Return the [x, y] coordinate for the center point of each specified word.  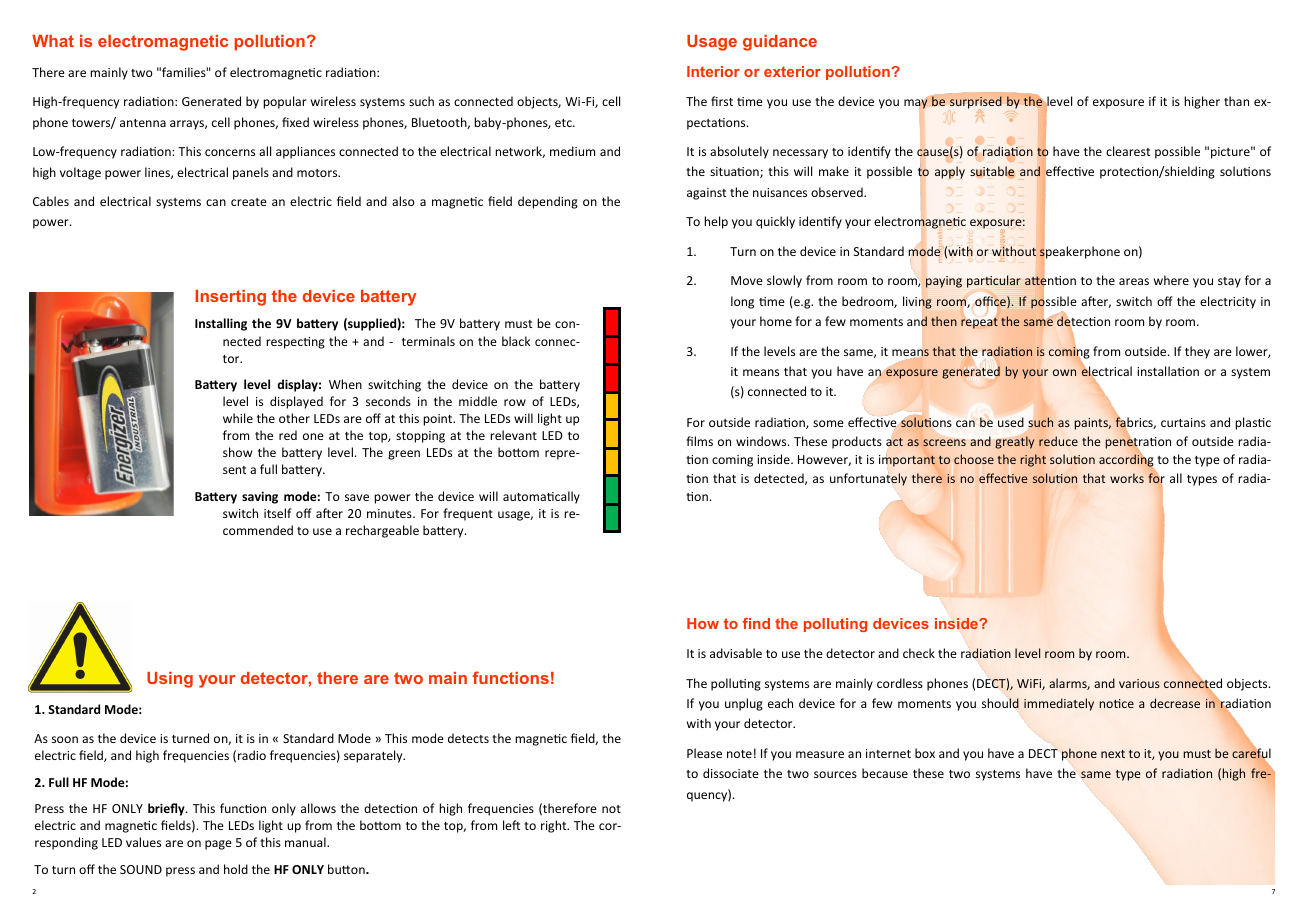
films [699, 441]
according [1126, 460]
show [237, 452]
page [218, 845]
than [1236, 101]
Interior [713, 71]
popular [285, 102]
